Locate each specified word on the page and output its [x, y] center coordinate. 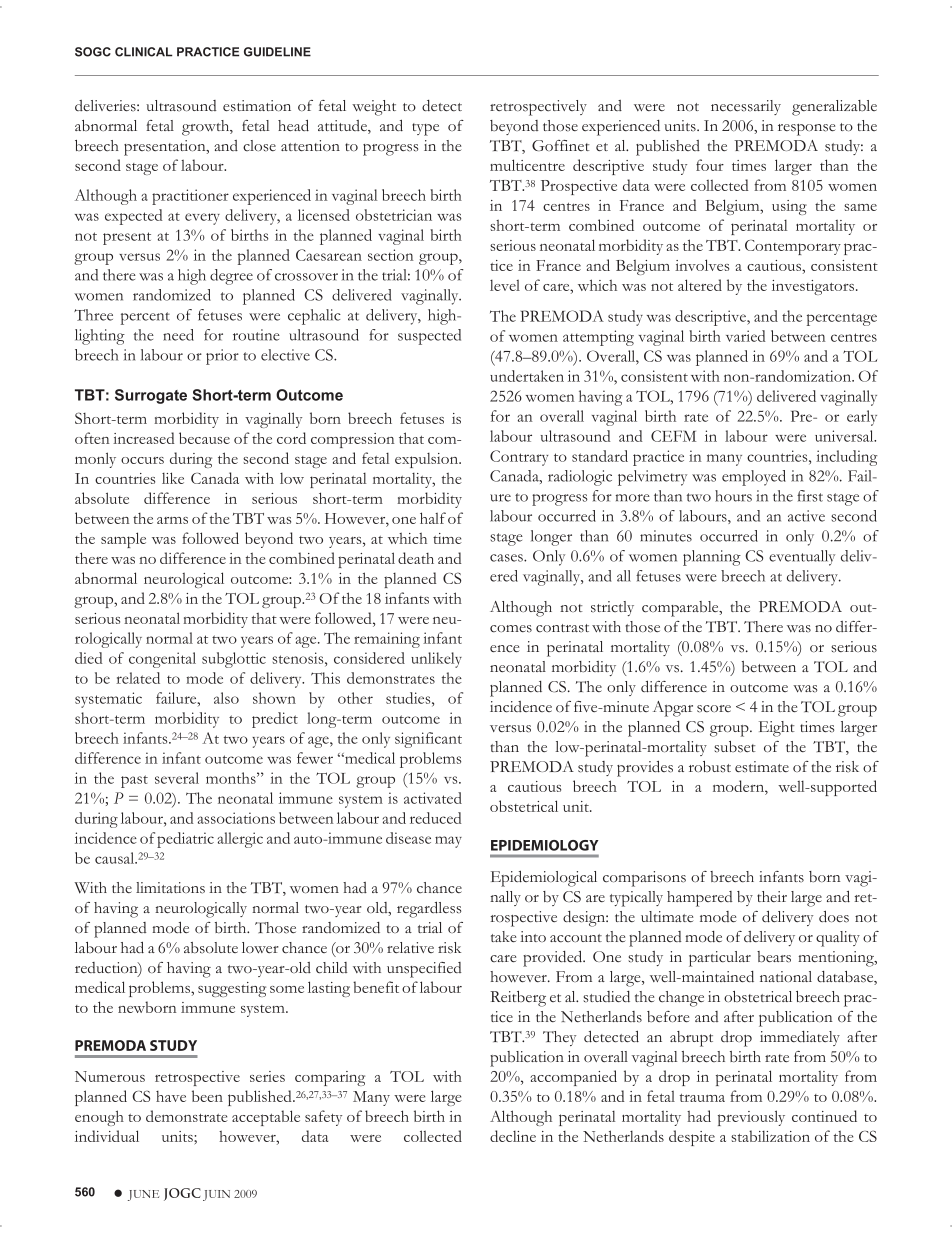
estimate [762, 767]
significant [428, 740]
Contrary [519, 458]
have [171, 1096]
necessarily [746, 107]
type [425, 129]
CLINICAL [144, 52]
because [204, 438]
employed [754, 478]
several [177, 778]
